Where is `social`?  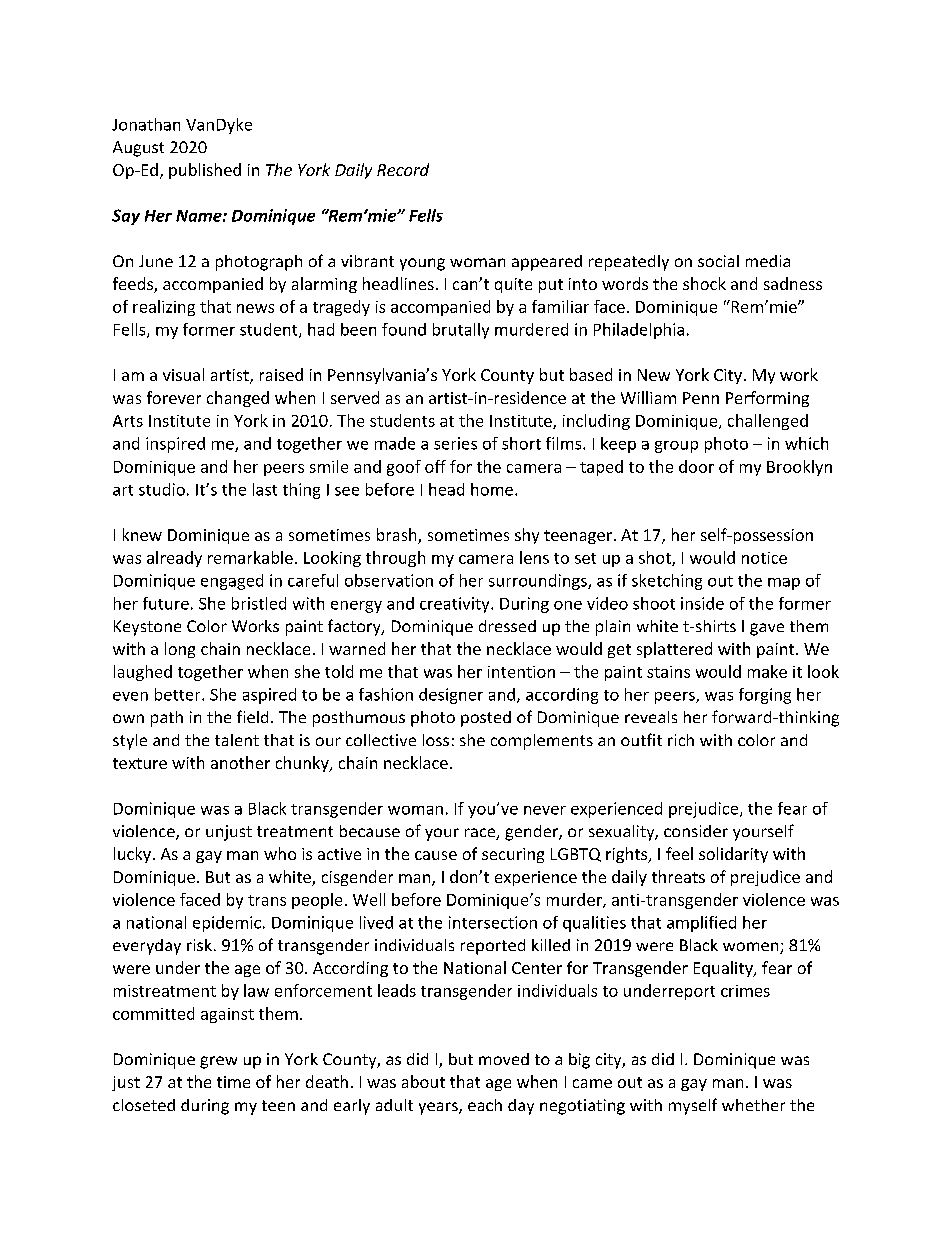 social is located at coordinates (718, 261).
